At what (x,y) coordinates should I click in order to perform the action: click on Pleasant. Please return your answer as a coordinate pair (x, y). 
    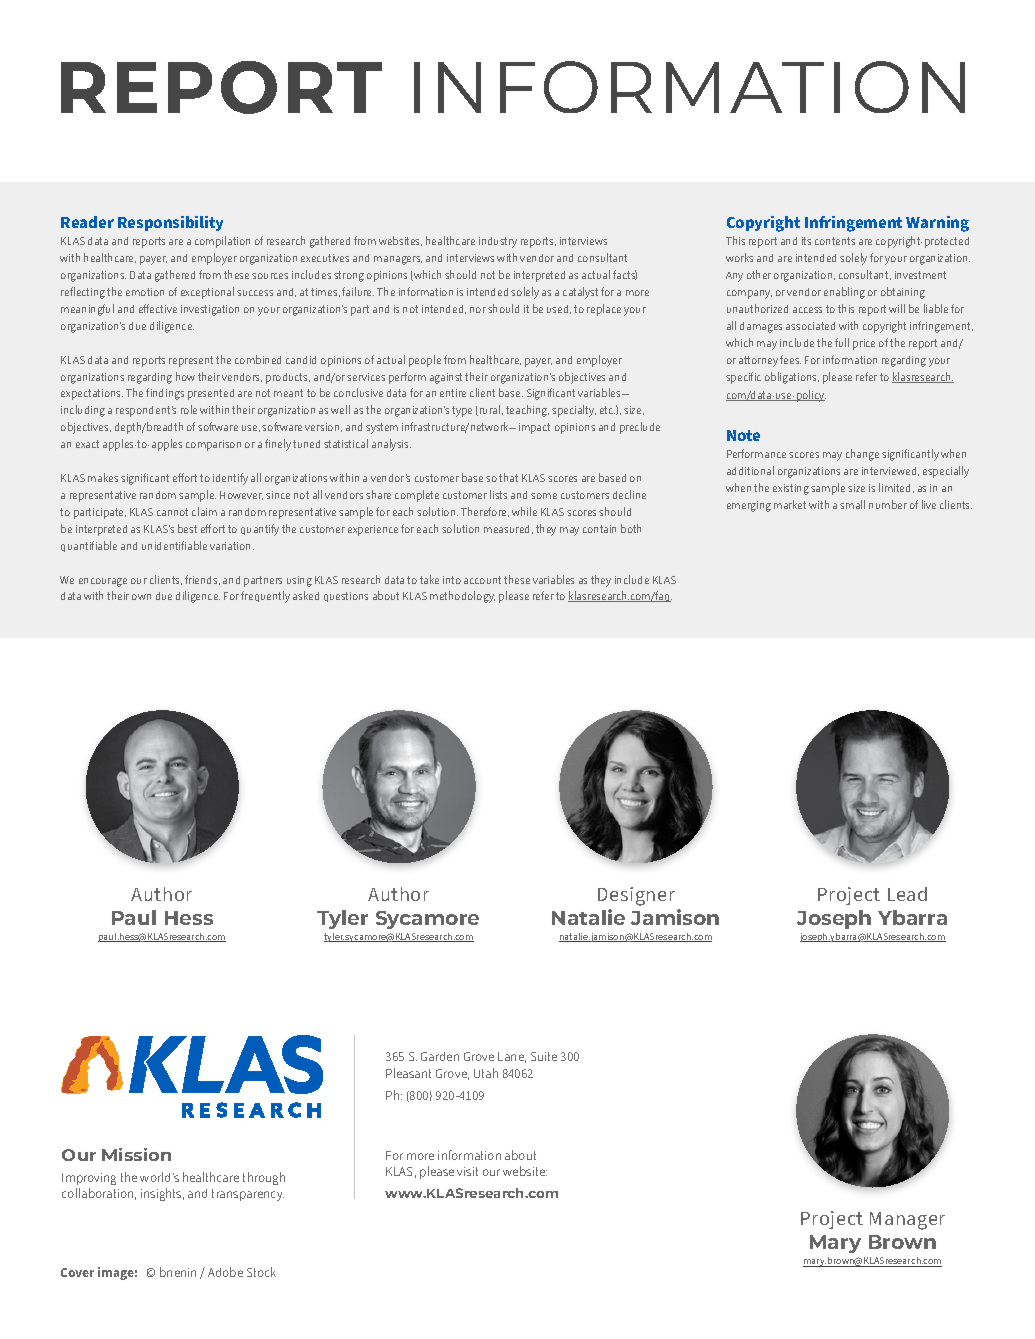
    Looking at the image, I should click on (408, 1073).
